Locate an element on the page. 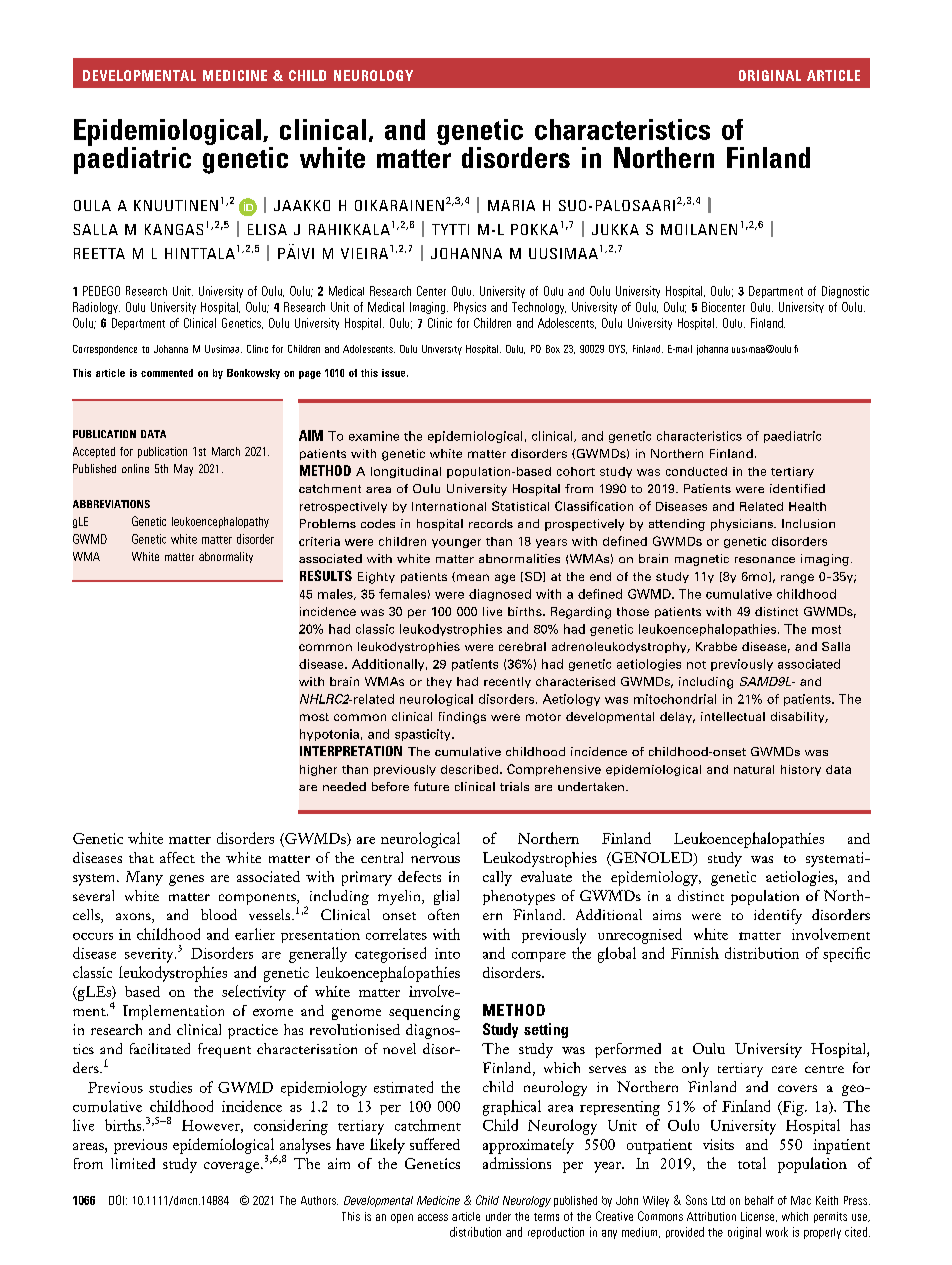 The height and width of the document is (1265, 952). Technology is located at coordinates (539, 308).
